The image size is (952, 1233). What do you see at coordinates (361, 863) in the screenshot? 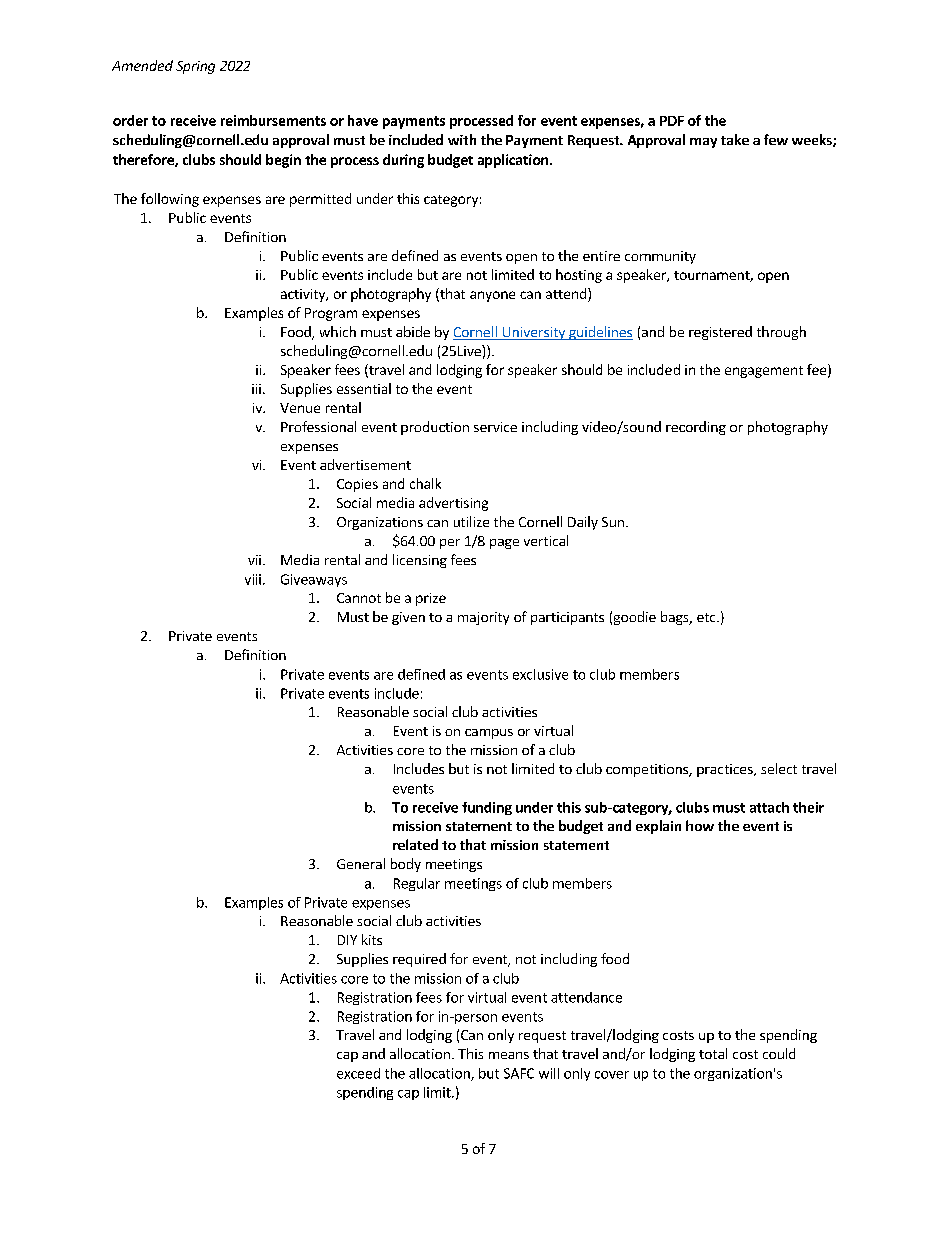
I see `General` at bounding box center [361, 863].
